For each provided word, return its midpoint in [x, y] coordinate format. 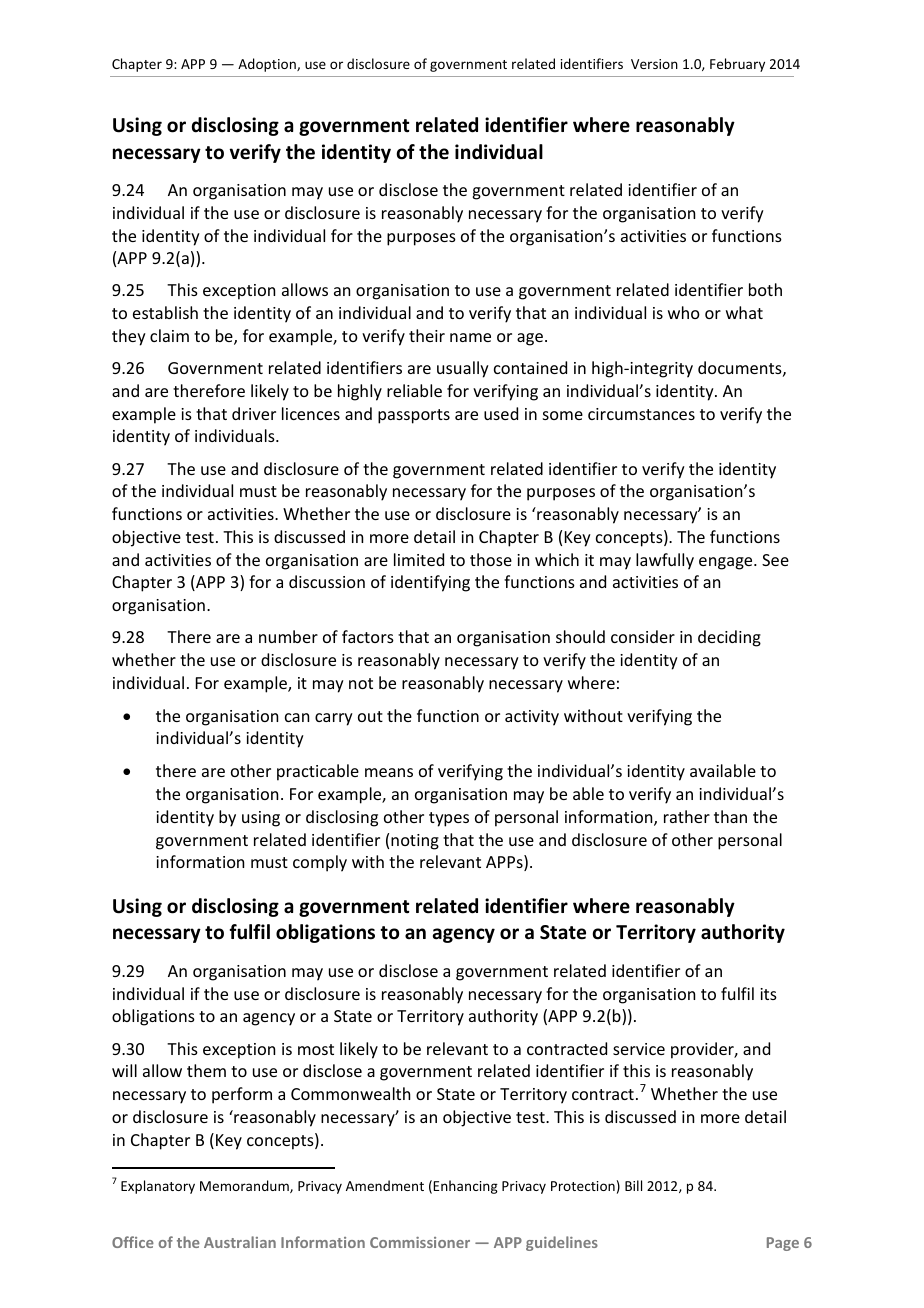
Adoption [268, 65]
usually [463, 369]
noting [415, 842]
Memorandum [245, 1186]
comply [320, 863]
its [768, 994]
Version [654, 64]
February [737, 65]
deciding [729, 638]
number [288, 636]
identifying [430, 583]
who [684, 312]
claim [169, 335]
